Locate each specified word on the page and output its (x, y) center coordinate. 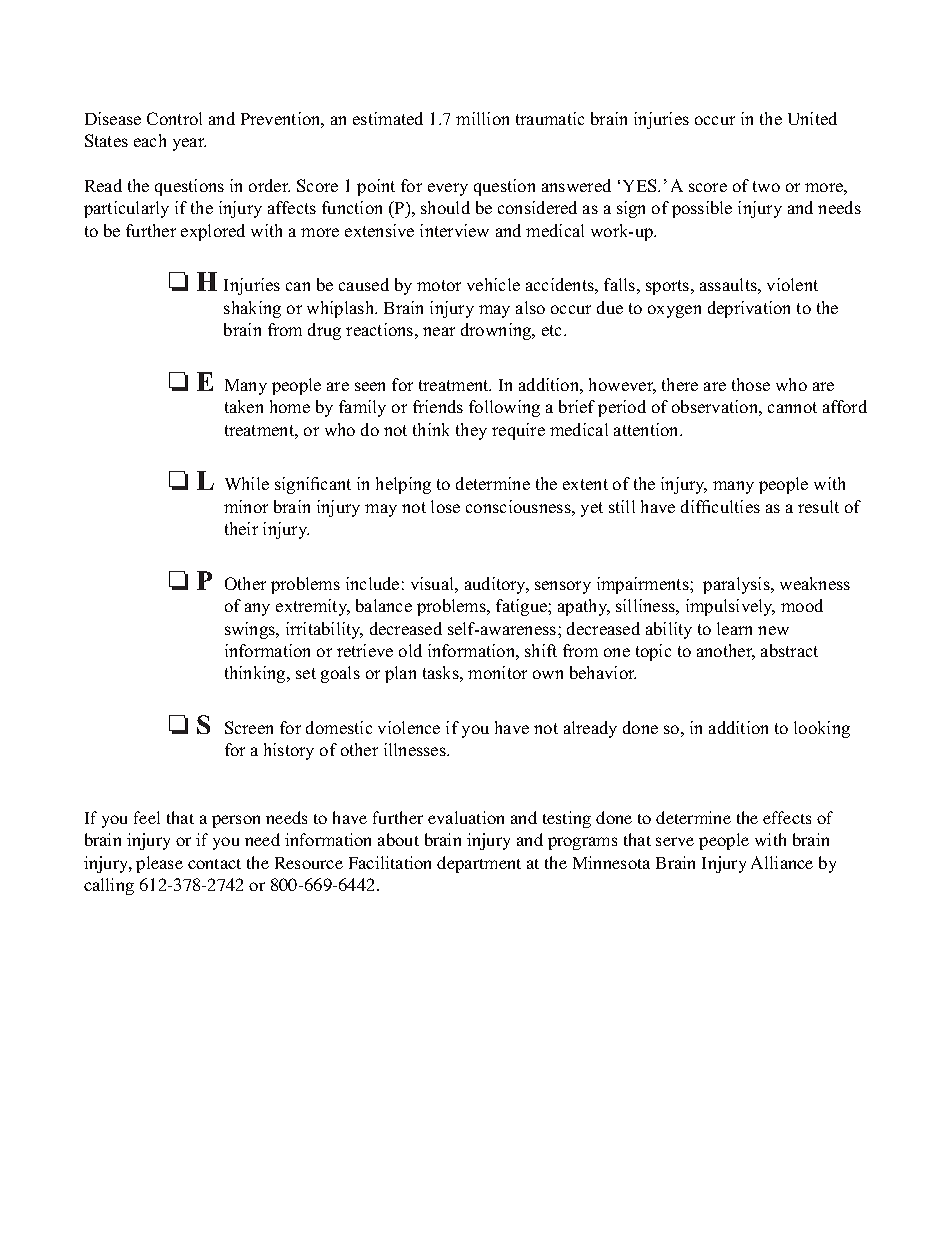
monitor (497, 672)
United (812, 118)
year (189, 144)
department (479, 864)
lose (445, 506)
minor (246, 506)
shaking (252, 309)
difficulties (720, 506)
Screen (249, 727)
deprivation (749, 309)
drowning (497, 331)
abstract (789, 650)
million (482, 118)
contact (214, 864)
